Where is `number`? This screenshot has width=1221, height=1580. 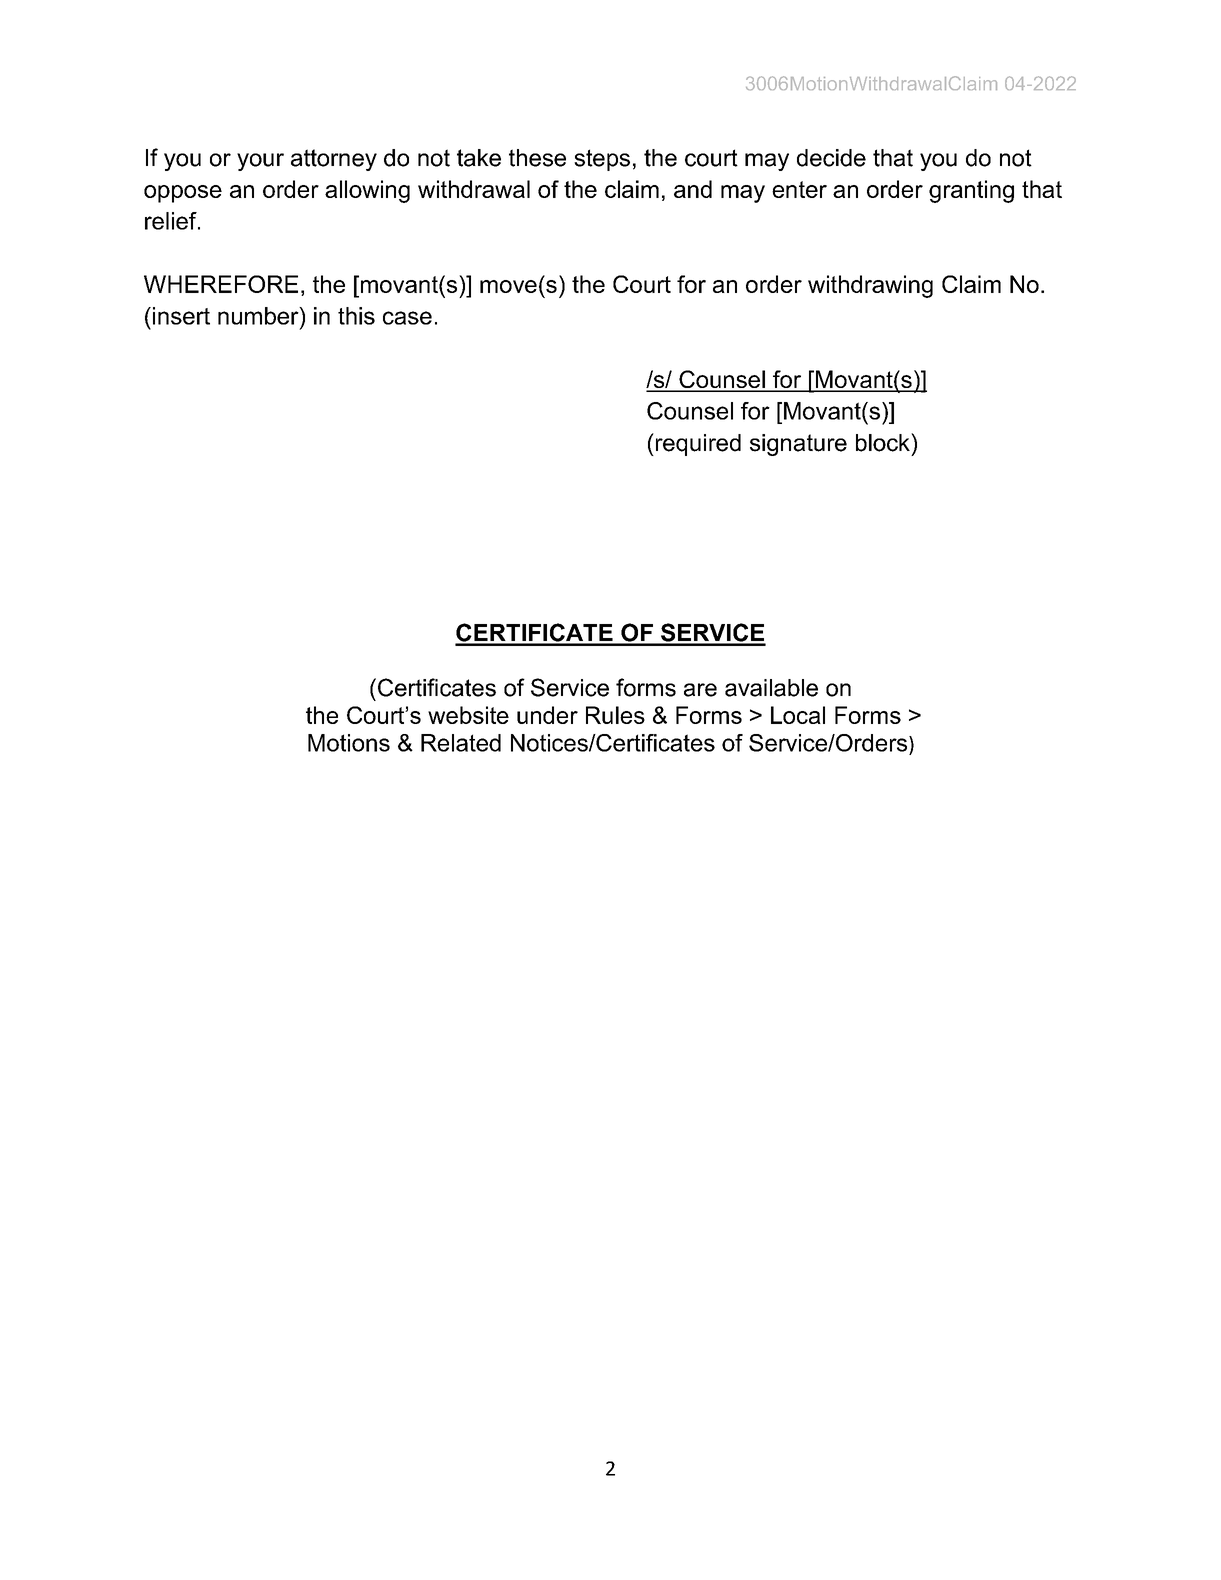 number is located at coordinates (259, 316).
